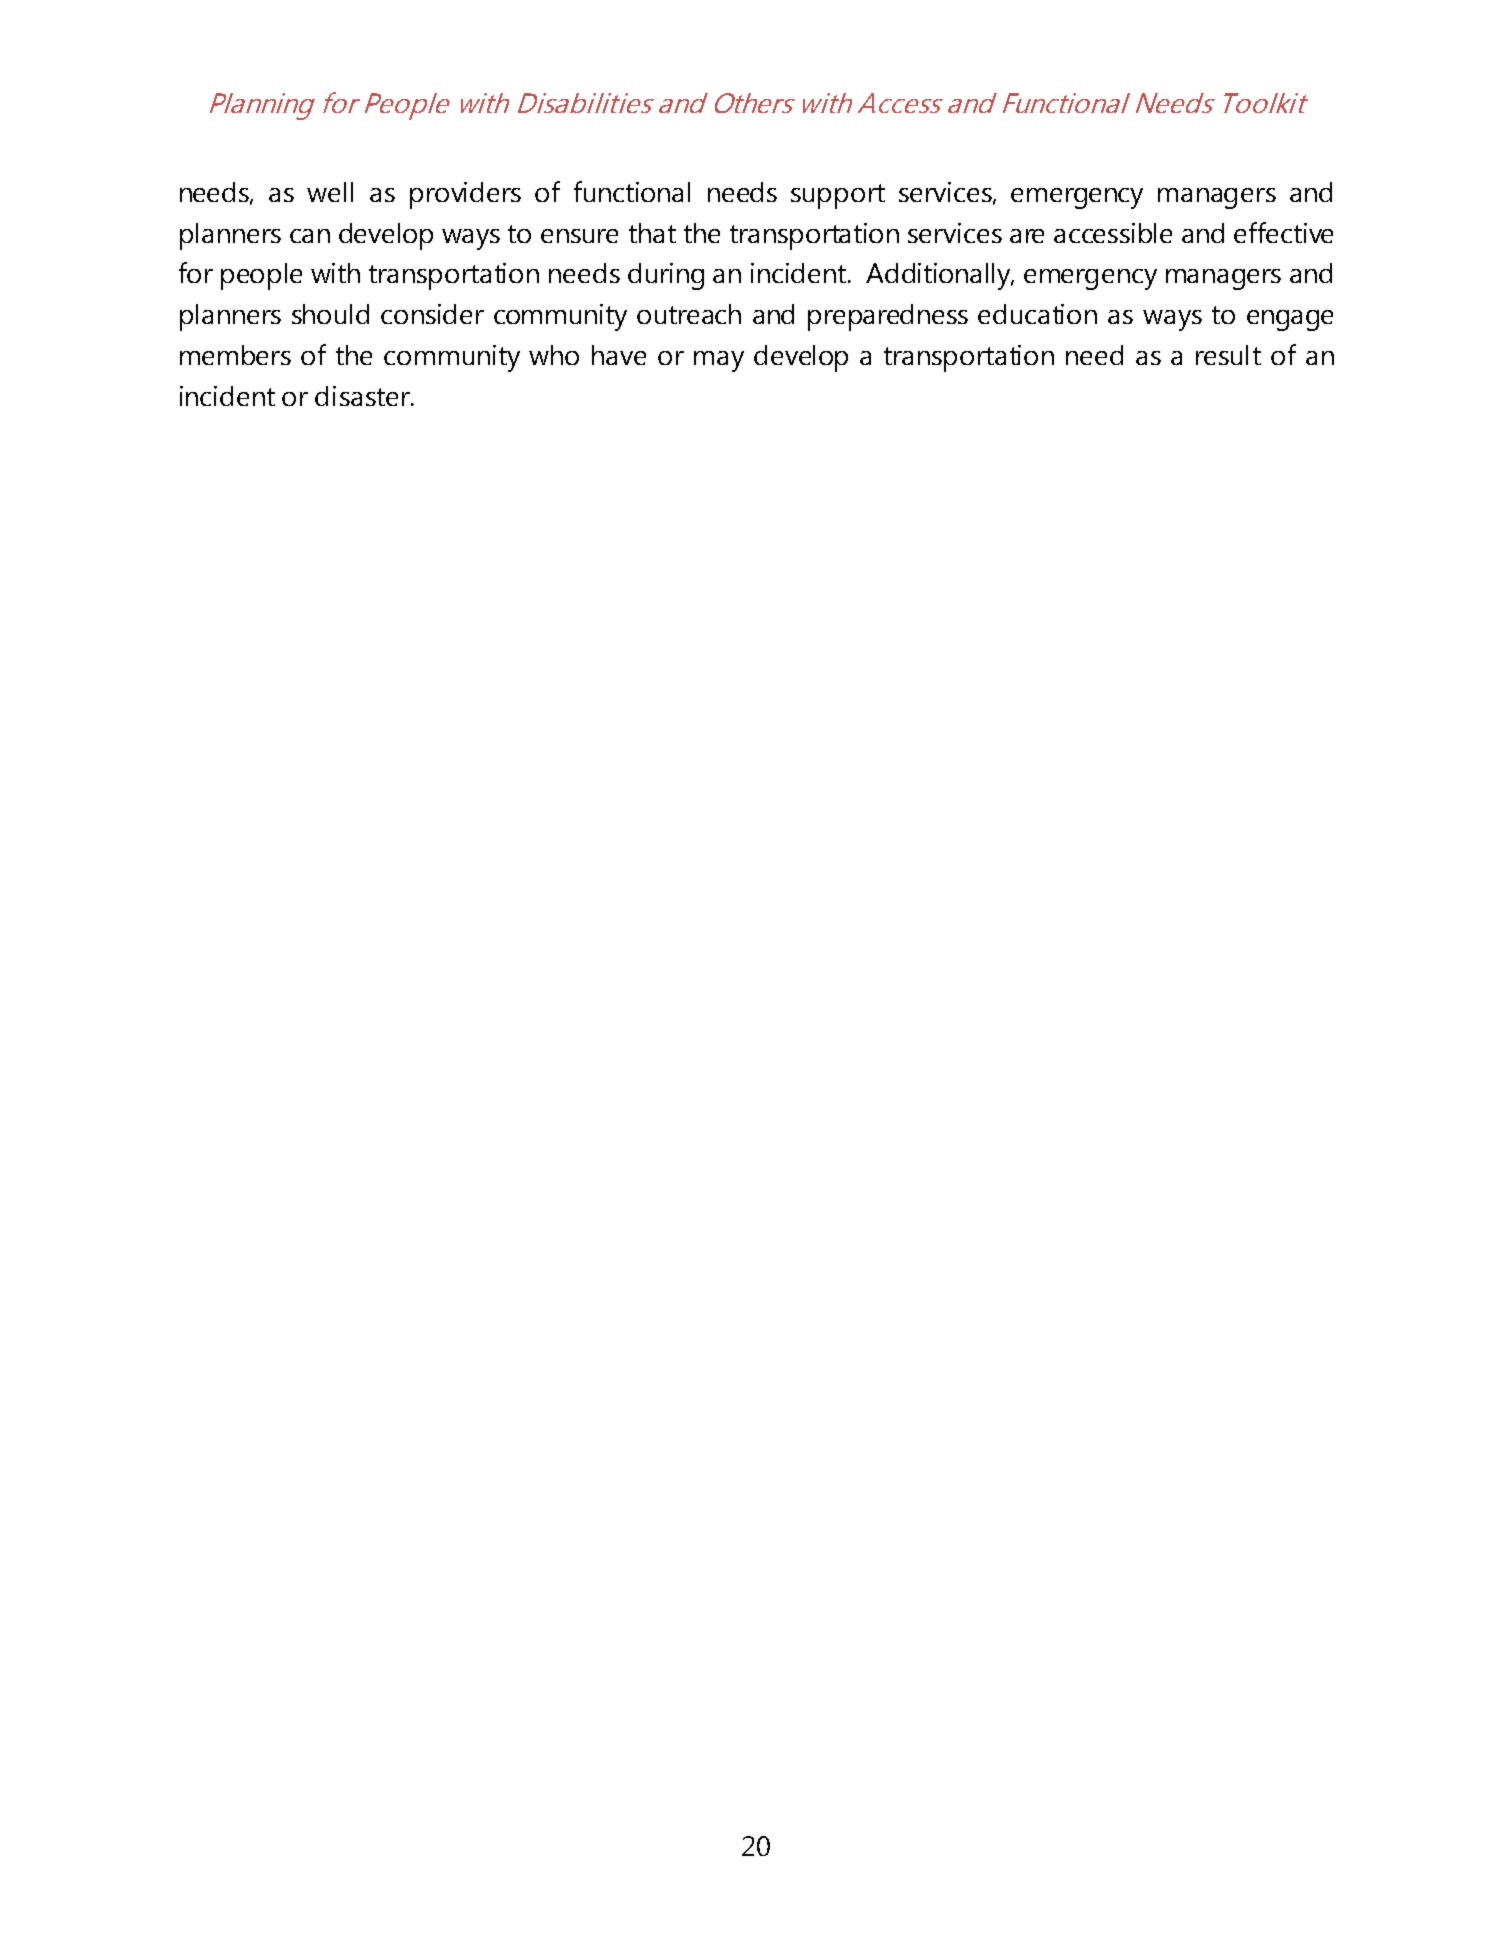 The width and height of the page is (1511, 1956). I want to click on well, so click(330, 192).
